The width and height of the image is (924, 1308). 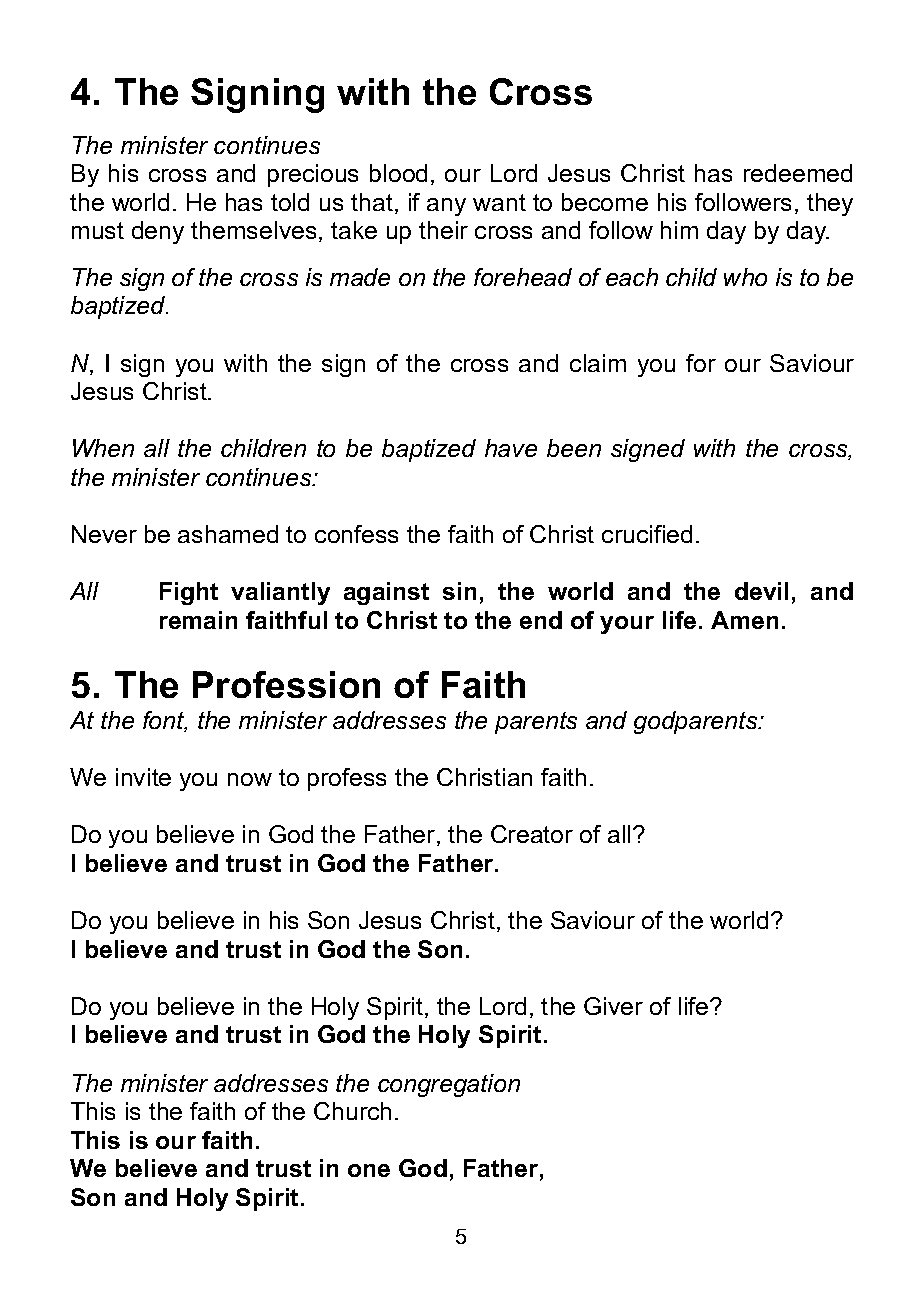 What do you see at coordinates (446, 207) in the image?
I see `any` at bounding box center [446, 207].
